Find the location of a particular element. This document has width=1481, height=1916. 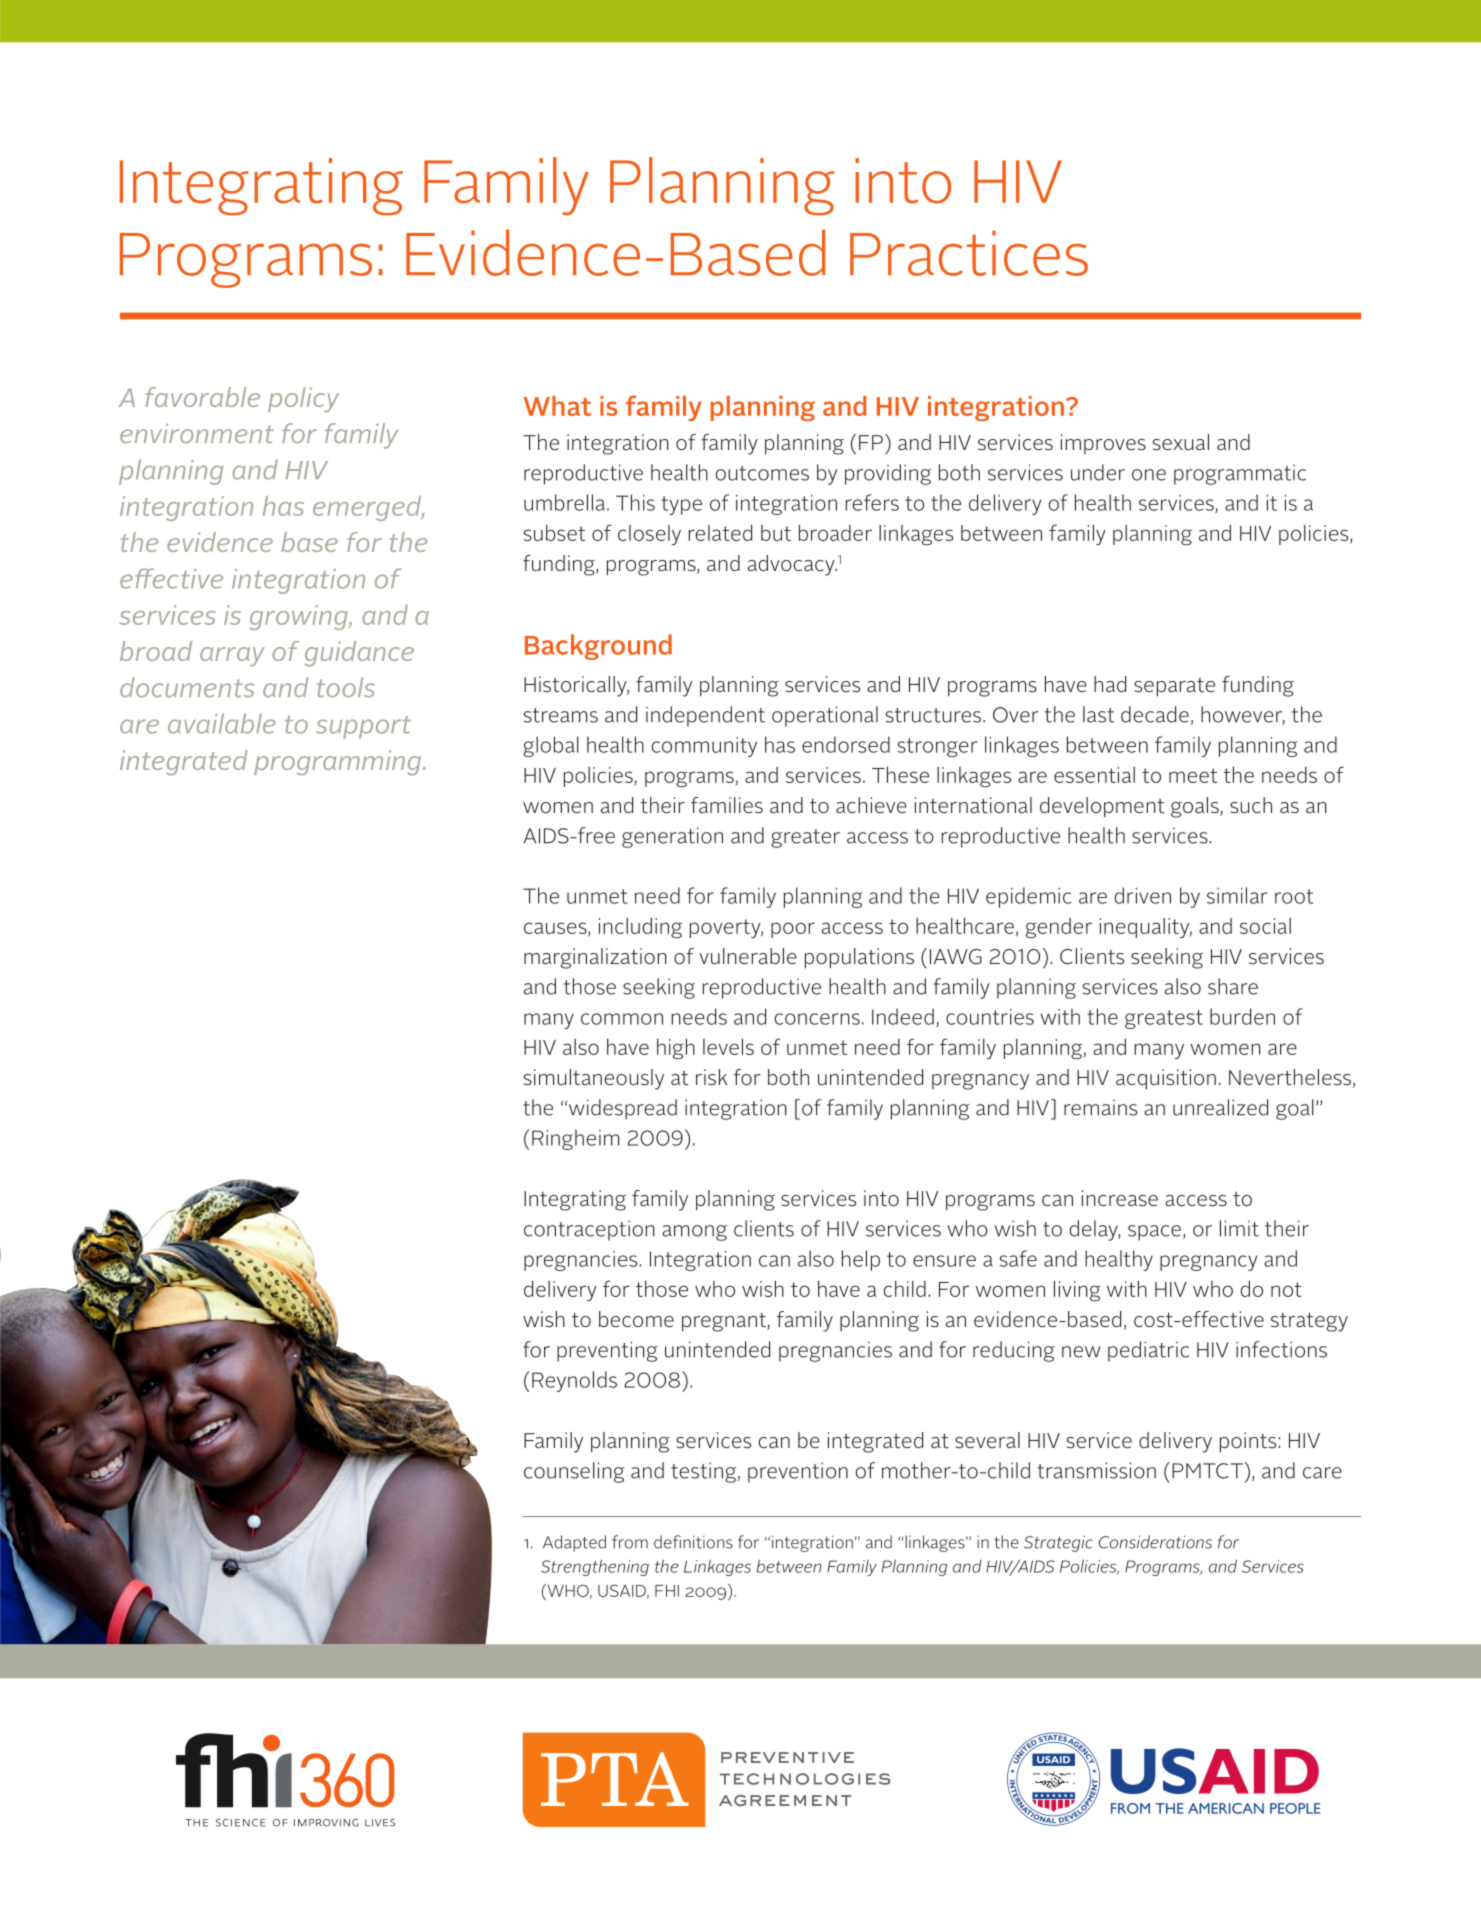

space is located at coordinates (1154, 1233).
